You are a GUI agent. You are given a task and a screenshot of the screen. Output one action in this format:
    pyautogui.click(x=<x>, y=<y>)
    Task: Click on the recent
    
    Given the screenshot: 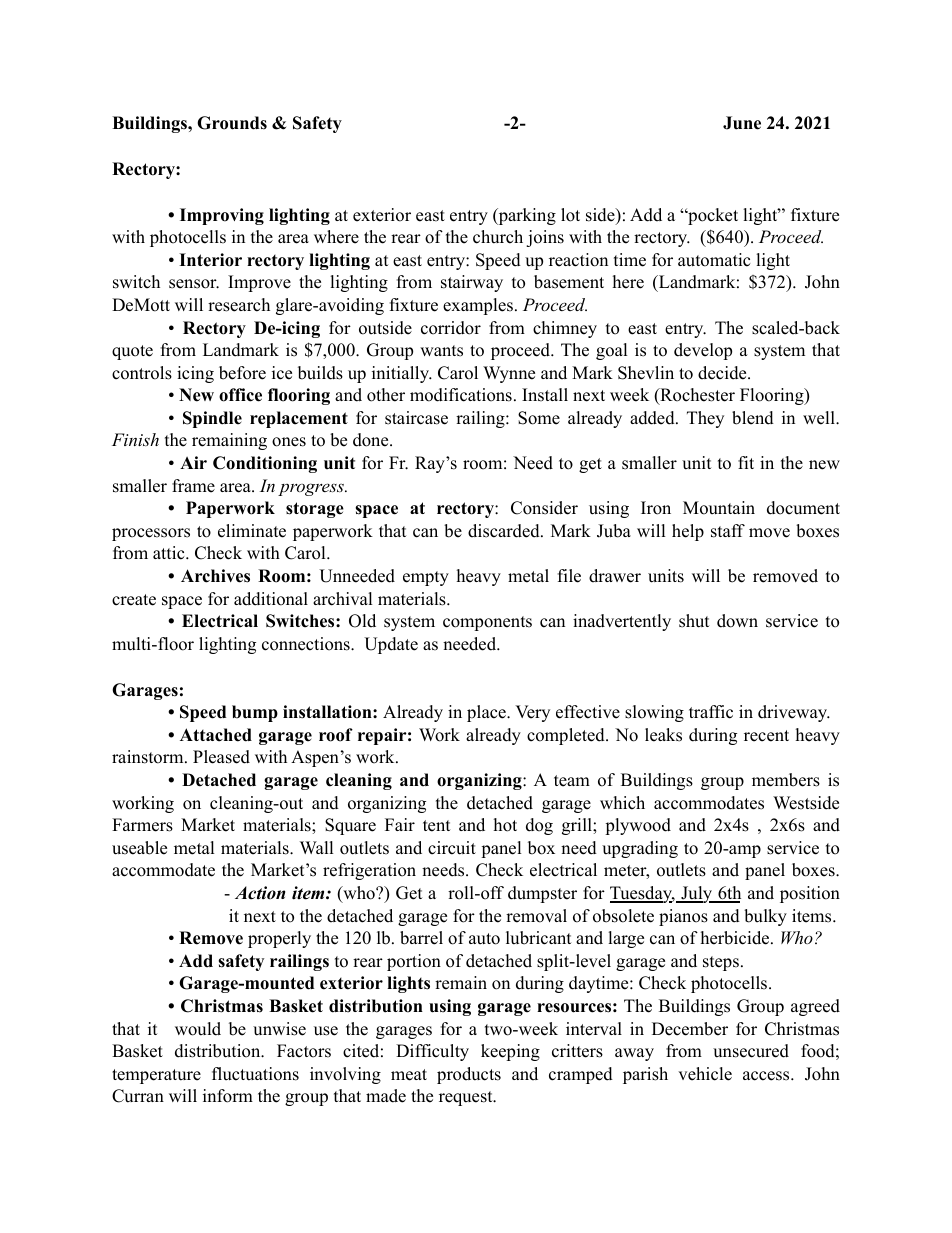 What is the action you would take?
    pyautogui.click(x=766, y=736)
